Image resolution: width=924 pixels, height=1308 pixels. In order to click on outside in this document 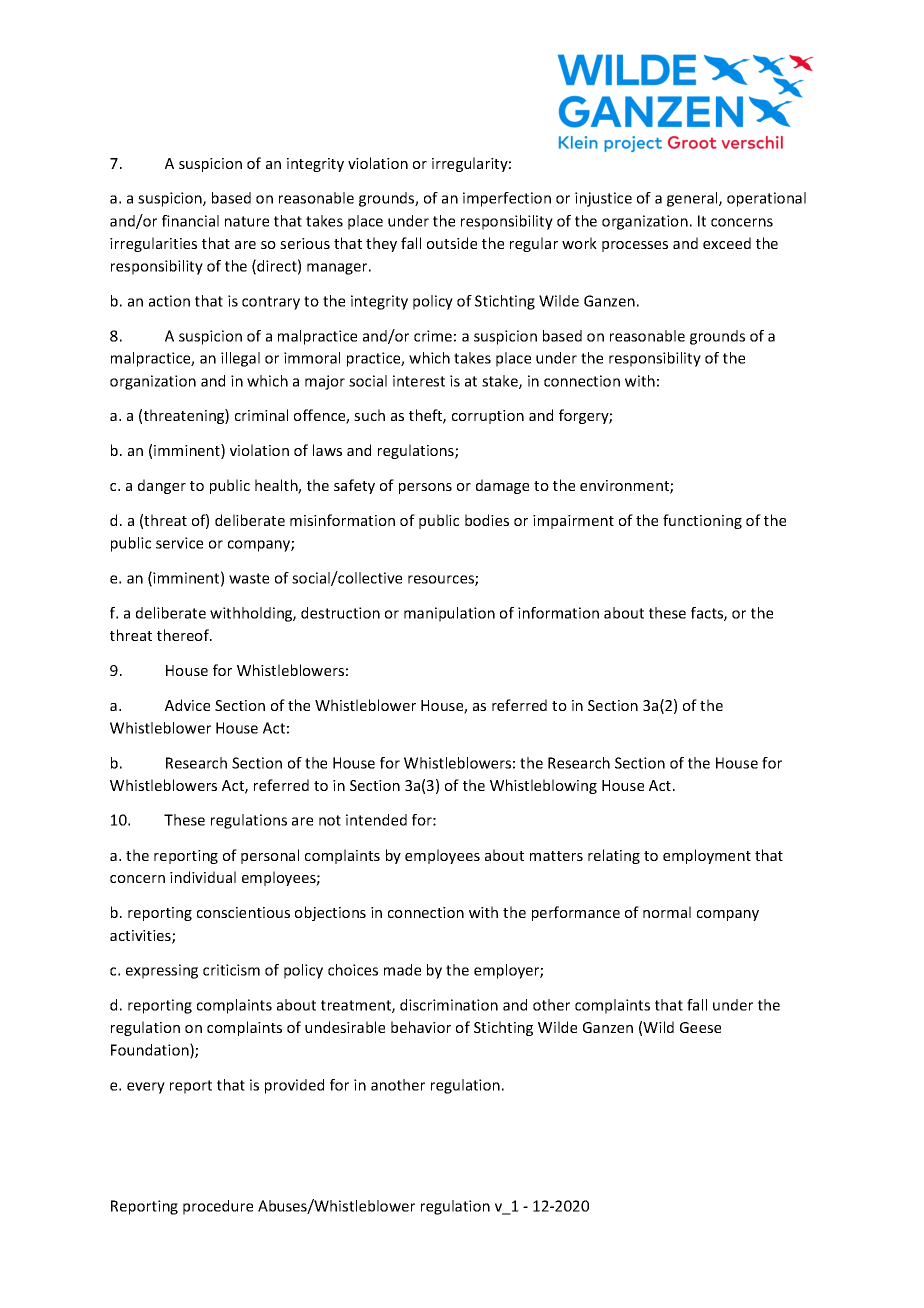, I will do `click(452, 243)`.
